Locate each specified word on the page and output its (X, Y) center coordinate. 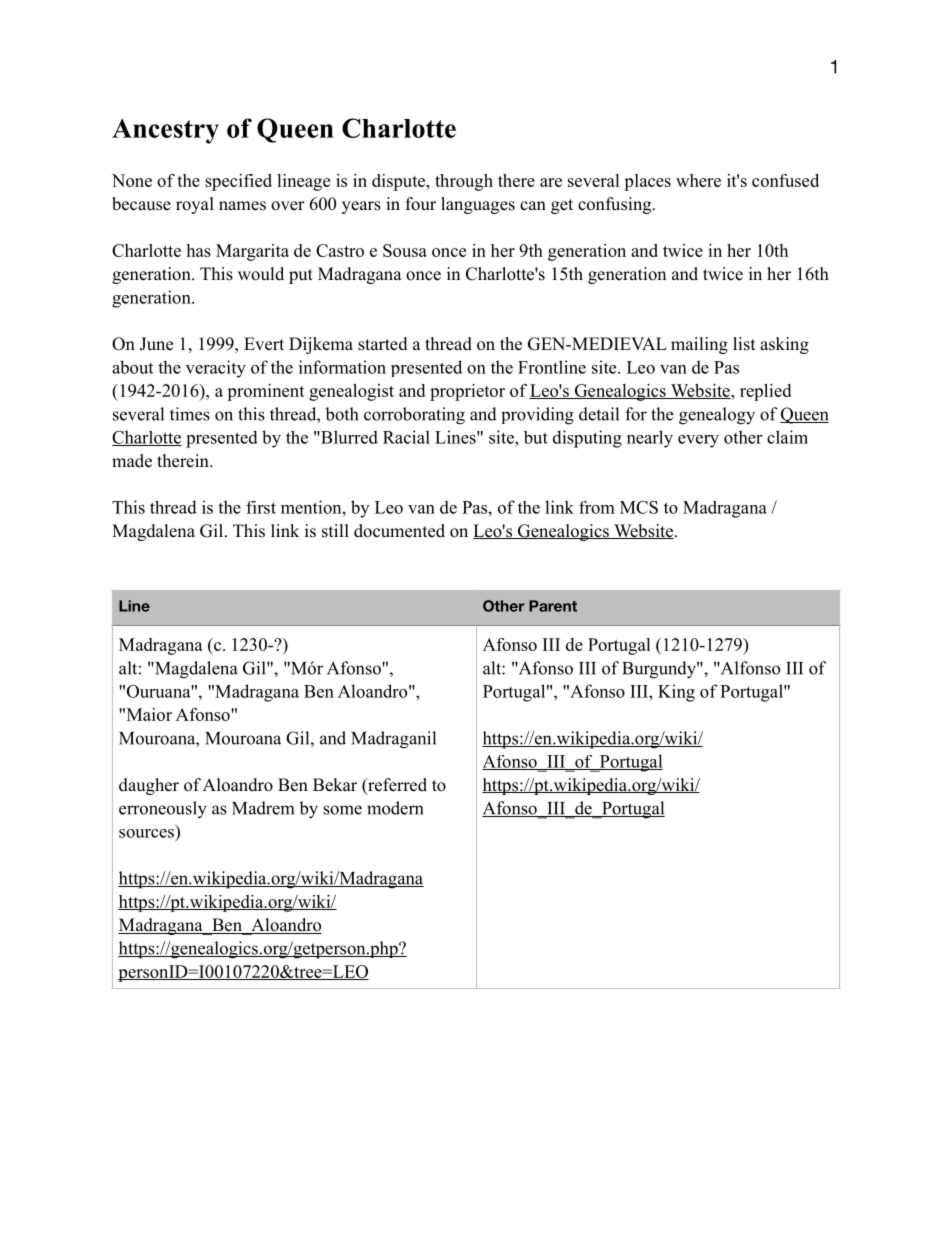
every (698, 441)
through (464, 182)
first (261, 507)
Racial (406, 437)
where (698, 180)
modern (395, 808)
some (342, 810)
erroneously (163, 810)
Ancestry (165, 131)
